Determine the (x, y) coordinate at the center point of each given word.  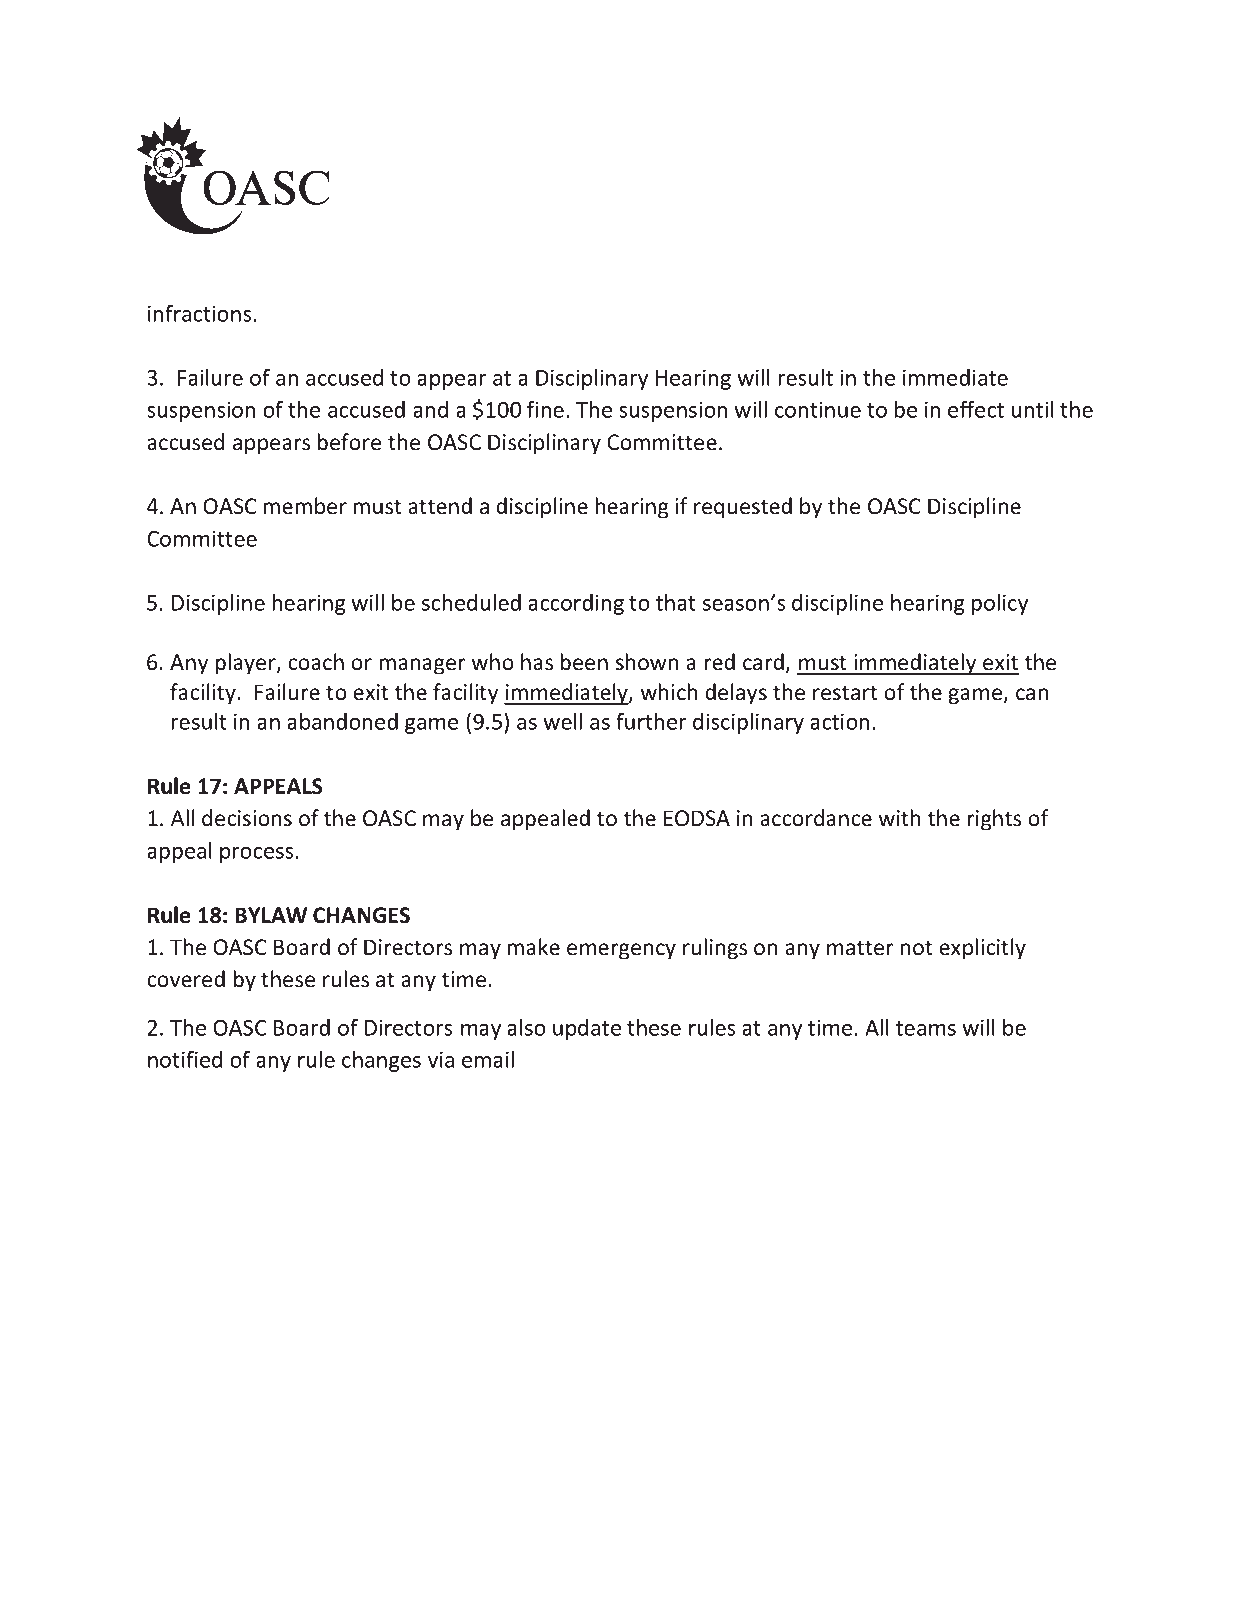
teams (926, 1028)
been (584, 662)
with (899, 817)
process (256, 855)
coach (316, 662)
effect (976, 409)
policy (1000, 604)
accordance (816, 818)
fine (545, 409)
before (349, 442)
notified (185, 1059)
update (587, 1029)
